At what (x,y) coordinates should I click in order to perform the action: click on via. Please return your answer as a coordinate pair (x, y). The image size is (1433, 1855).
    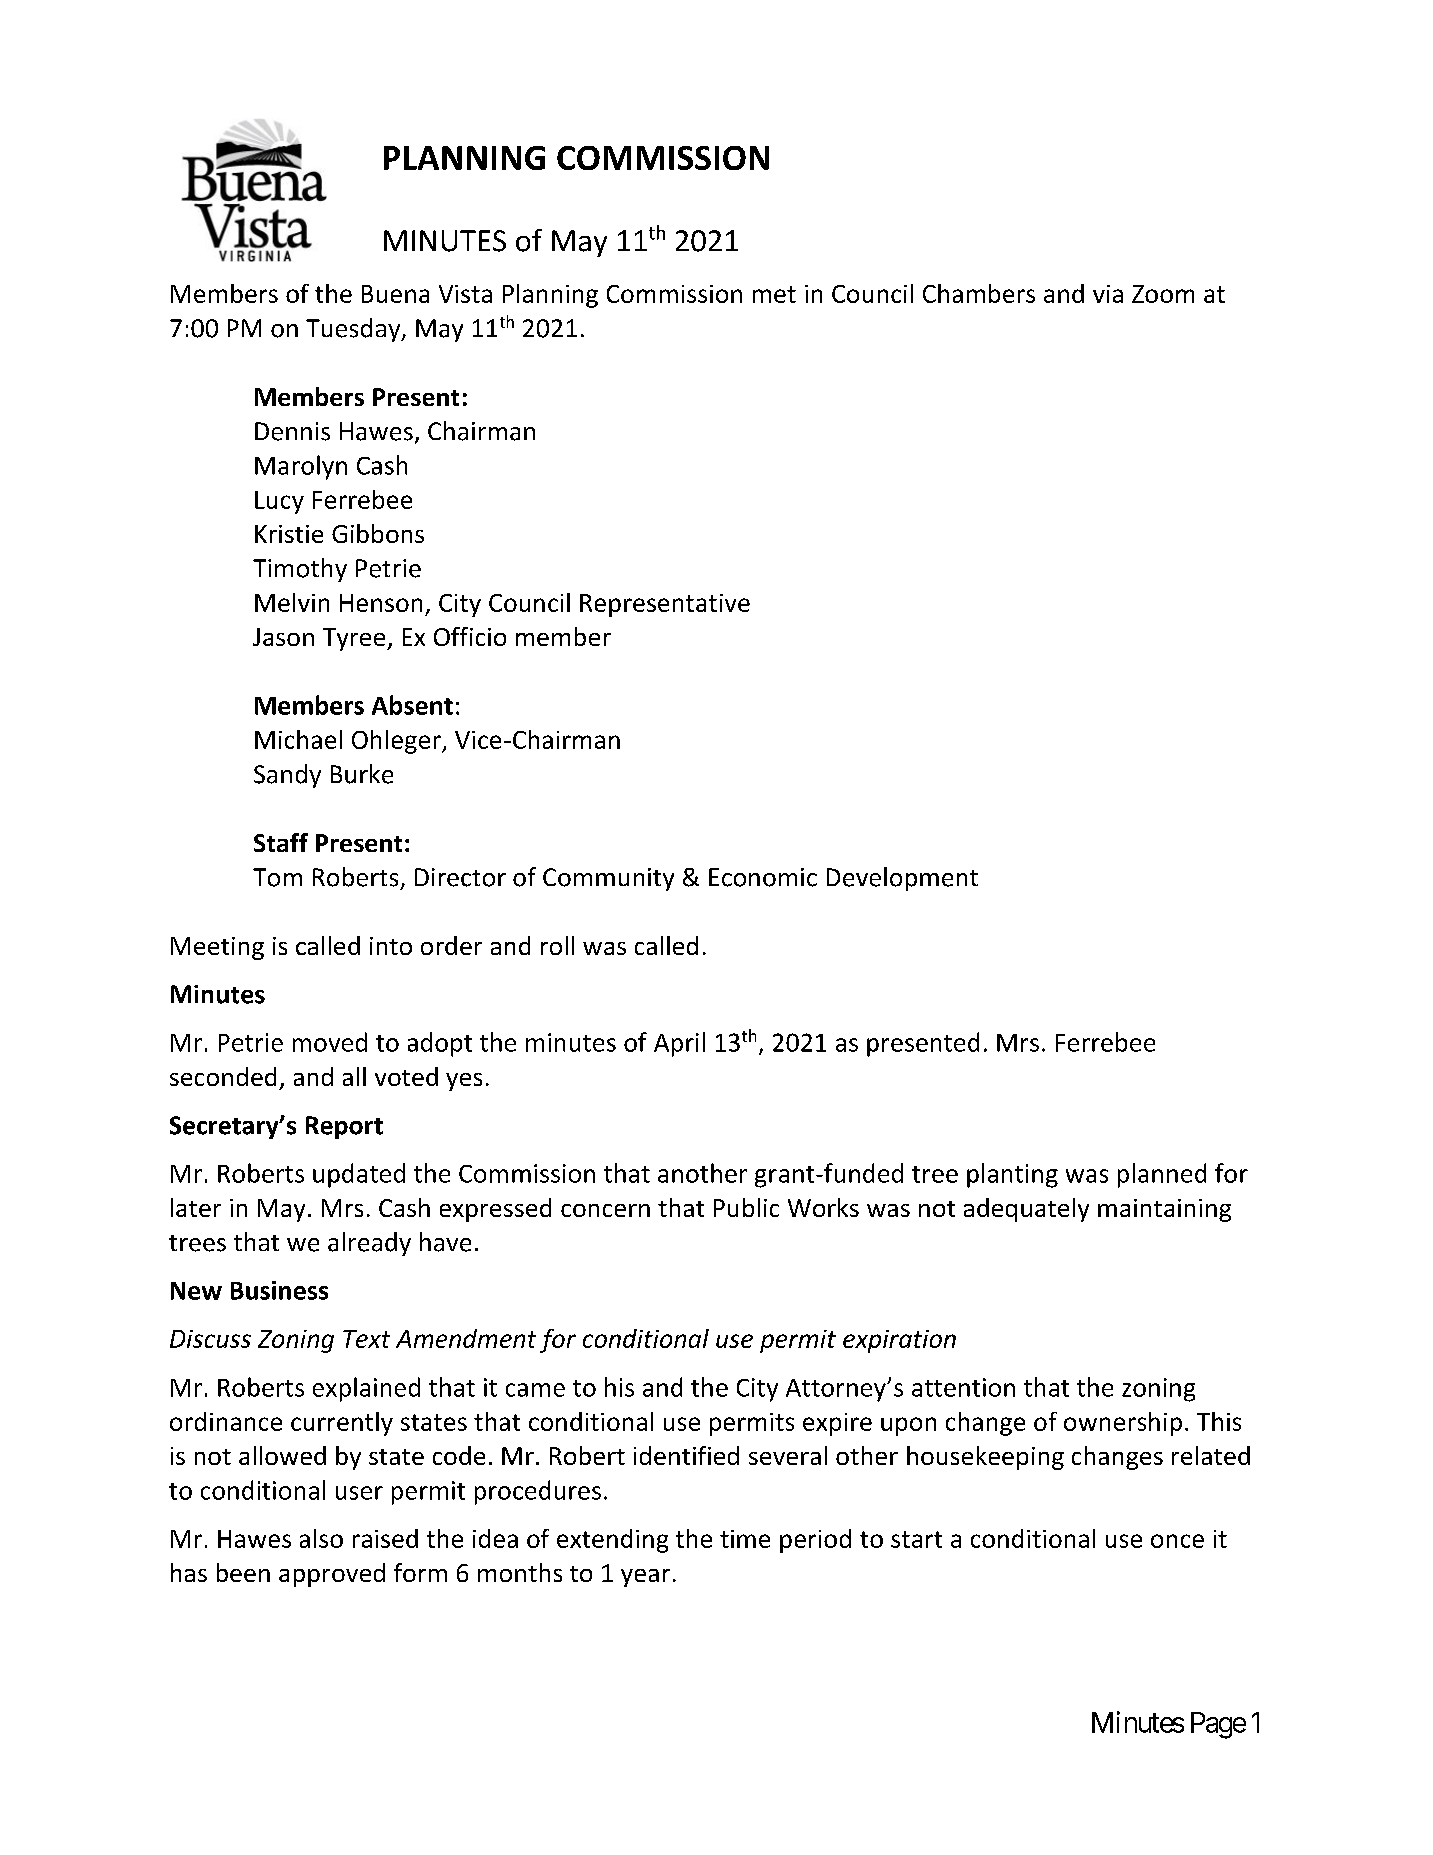
    Looking at the image, I should click on (1108, 294).
